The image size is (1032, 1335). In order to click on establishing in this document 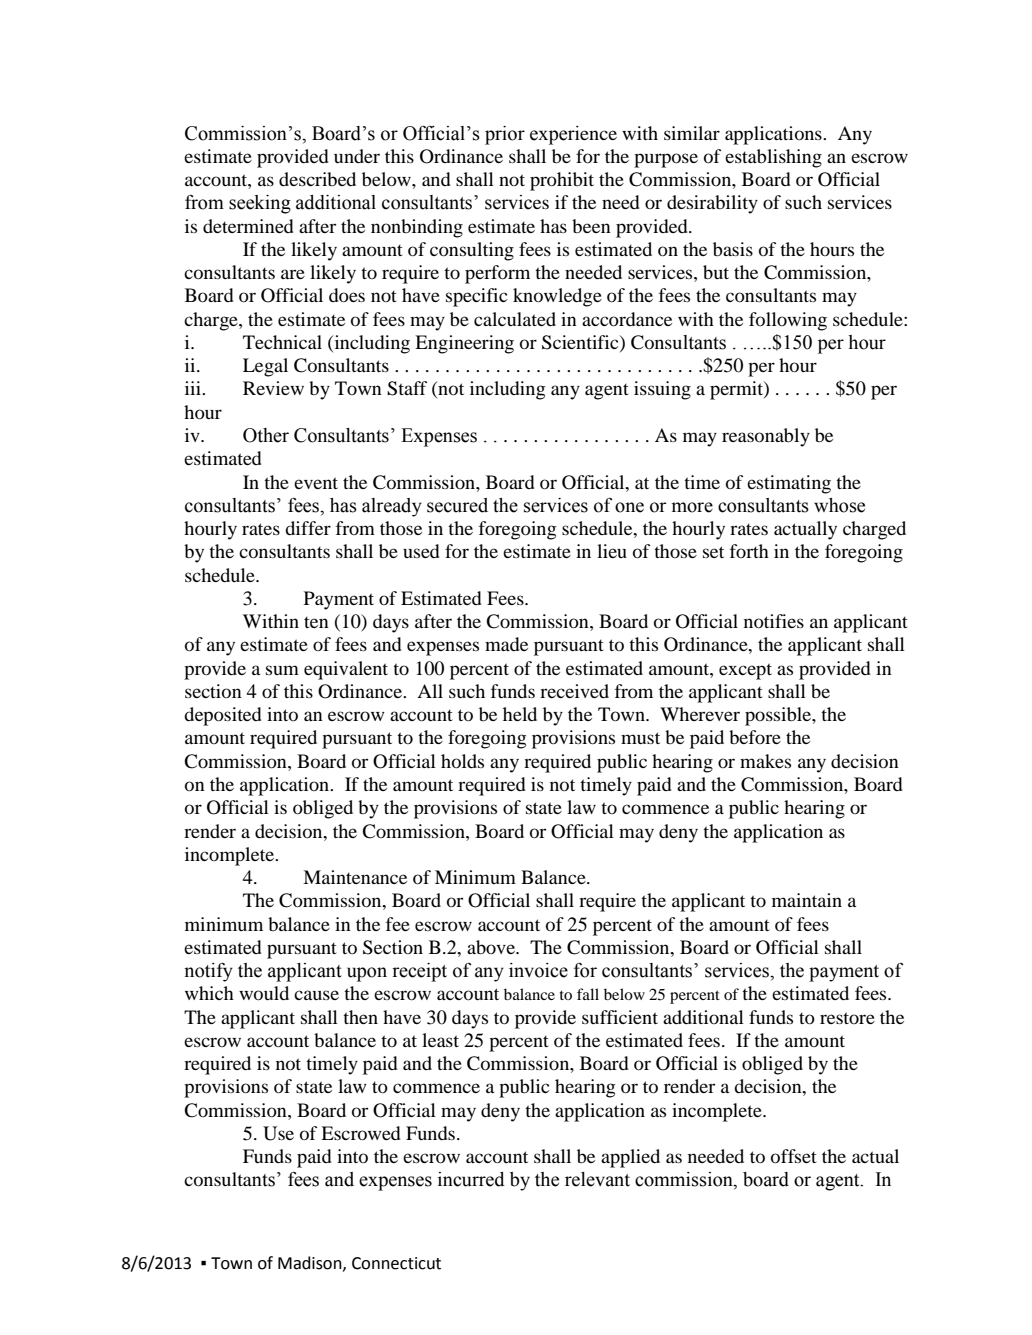, I will do `click(773, 158)`.
